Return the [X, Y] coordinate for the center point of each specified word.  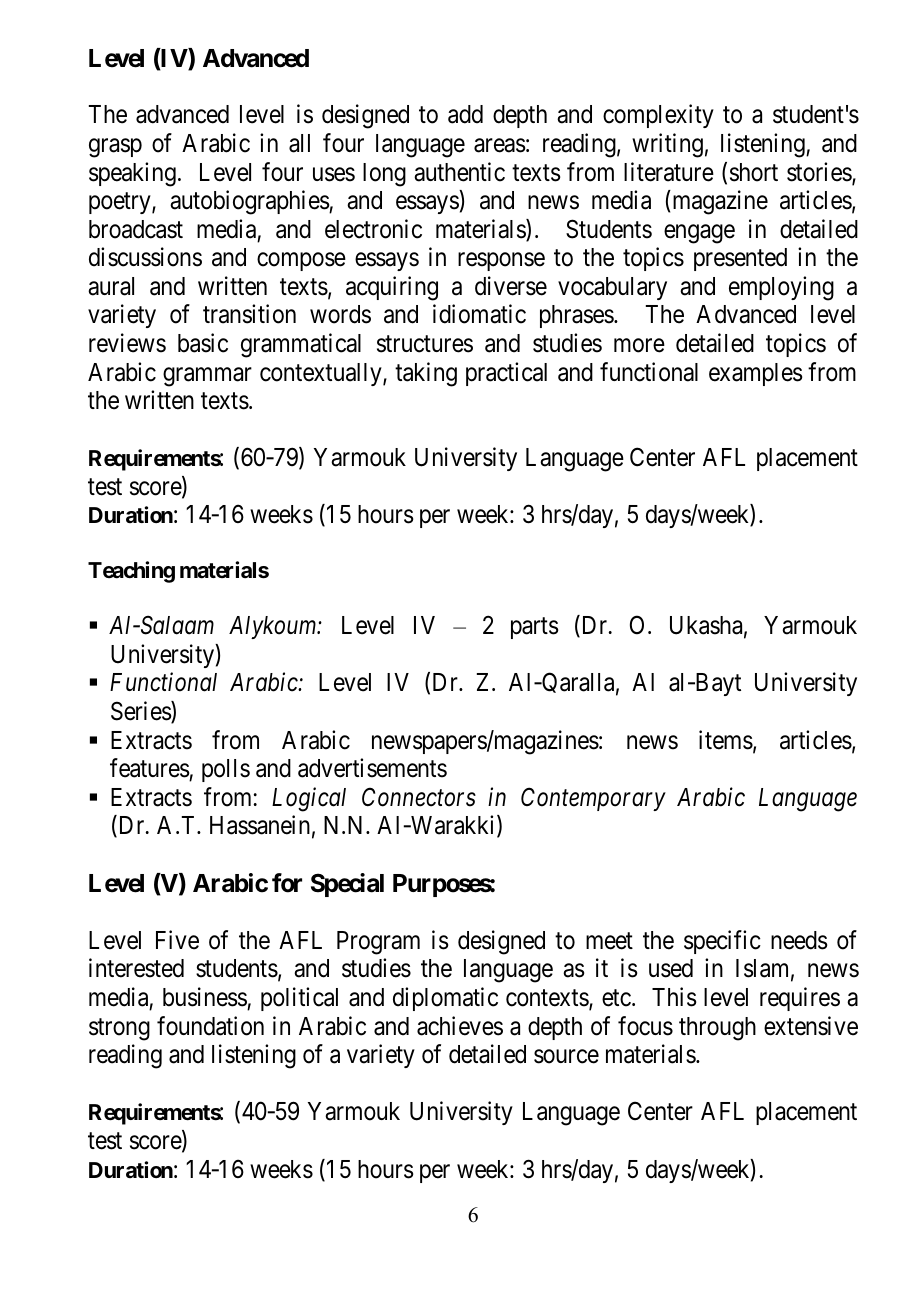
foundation [210, 1026]
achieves [460, 1026]
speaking [132, 174]
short [754, 172]
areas [500, 145]
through [717, 1029]
